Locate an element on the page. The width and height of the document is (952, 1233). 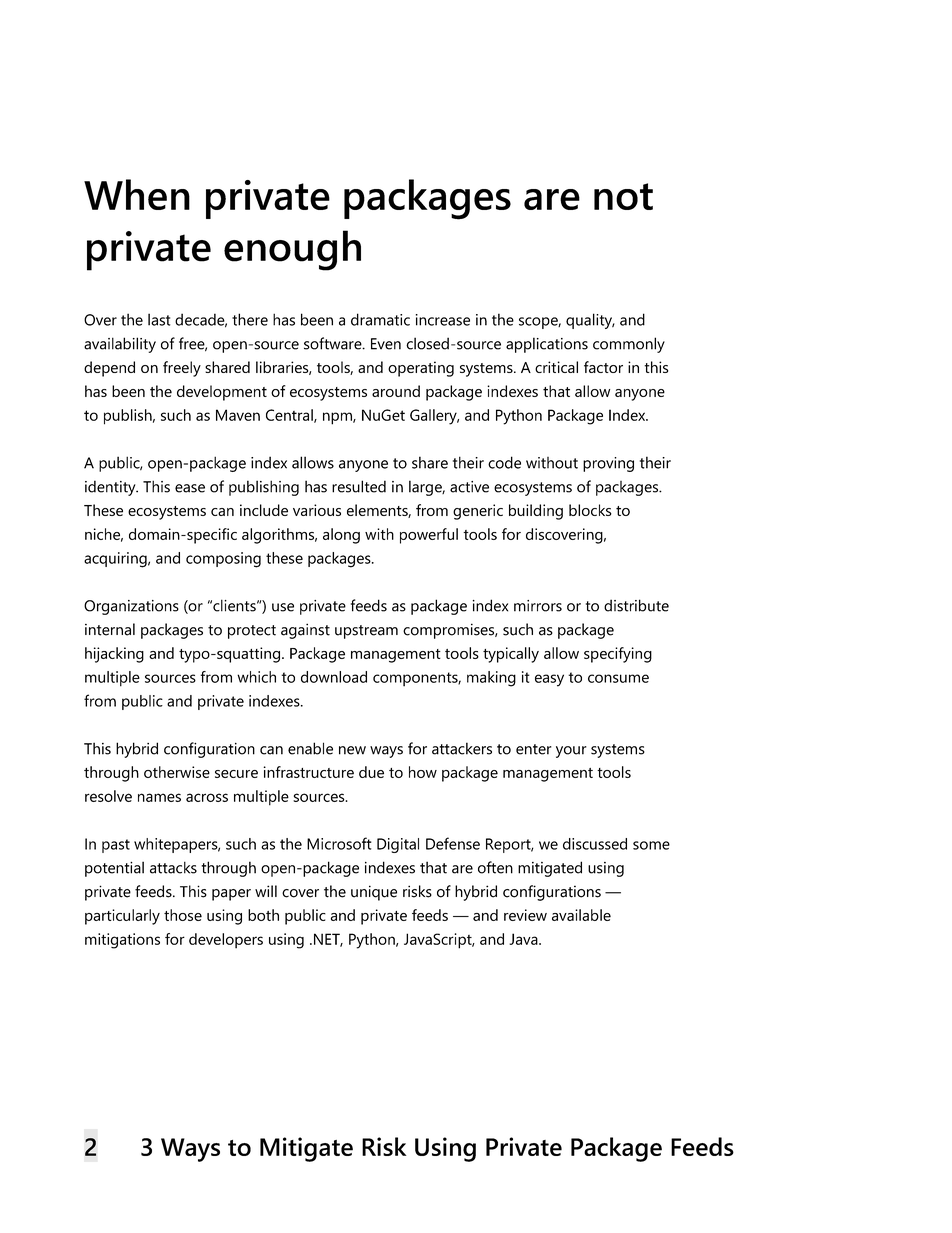
unique is located at coordinates (374, 893).
